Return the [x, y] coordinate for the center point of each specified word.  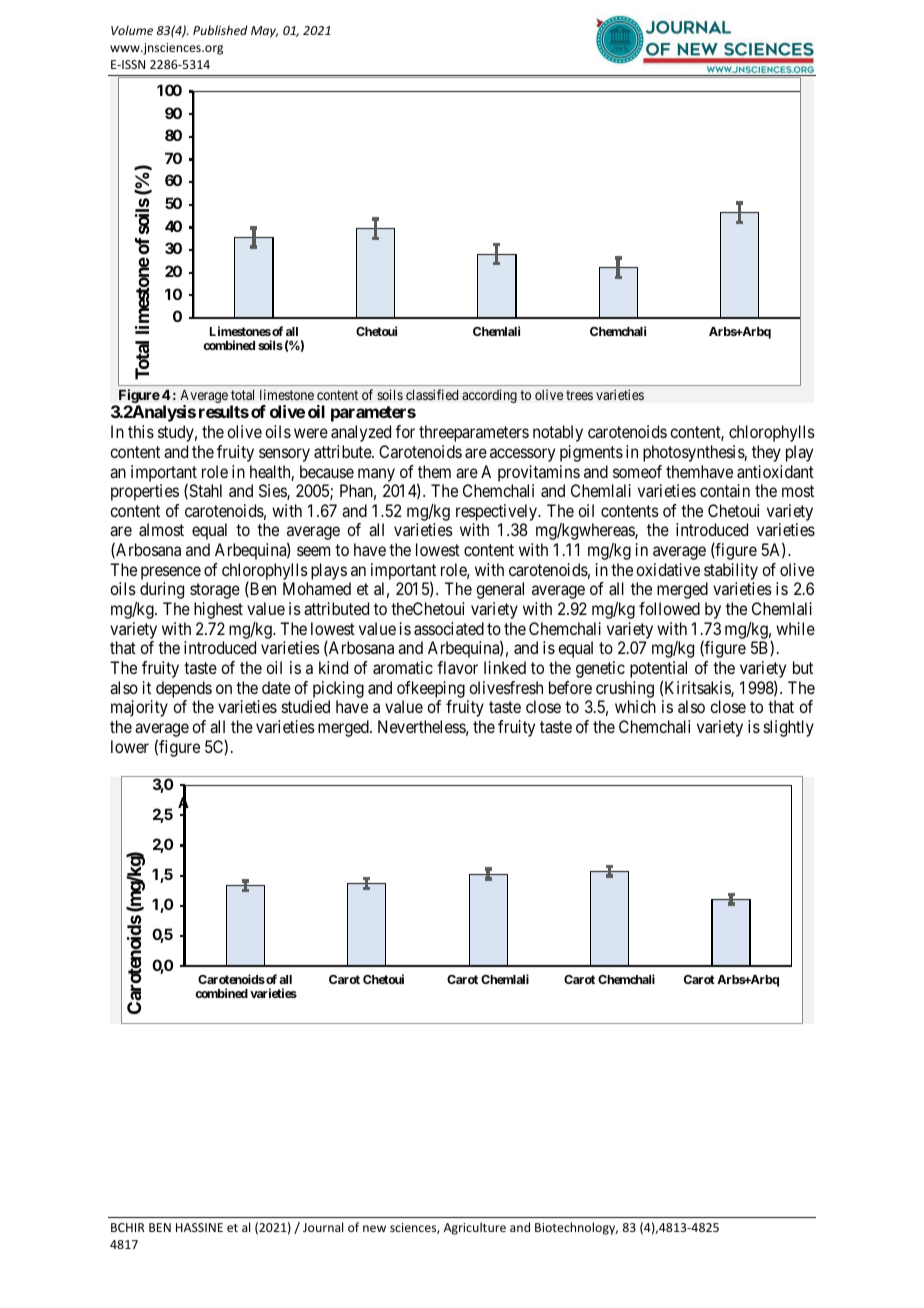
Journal [323, 1227]
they [766, 453]
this [141, 431]
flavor [457, 667]
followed [669, 608]
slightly [789, 728]
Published [220, 30]
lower [130, 746]
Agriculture [475, 1228]
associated [449, 628]
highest [218, 610]
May [264, 32]
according [489, 396]
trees [579, 395]
